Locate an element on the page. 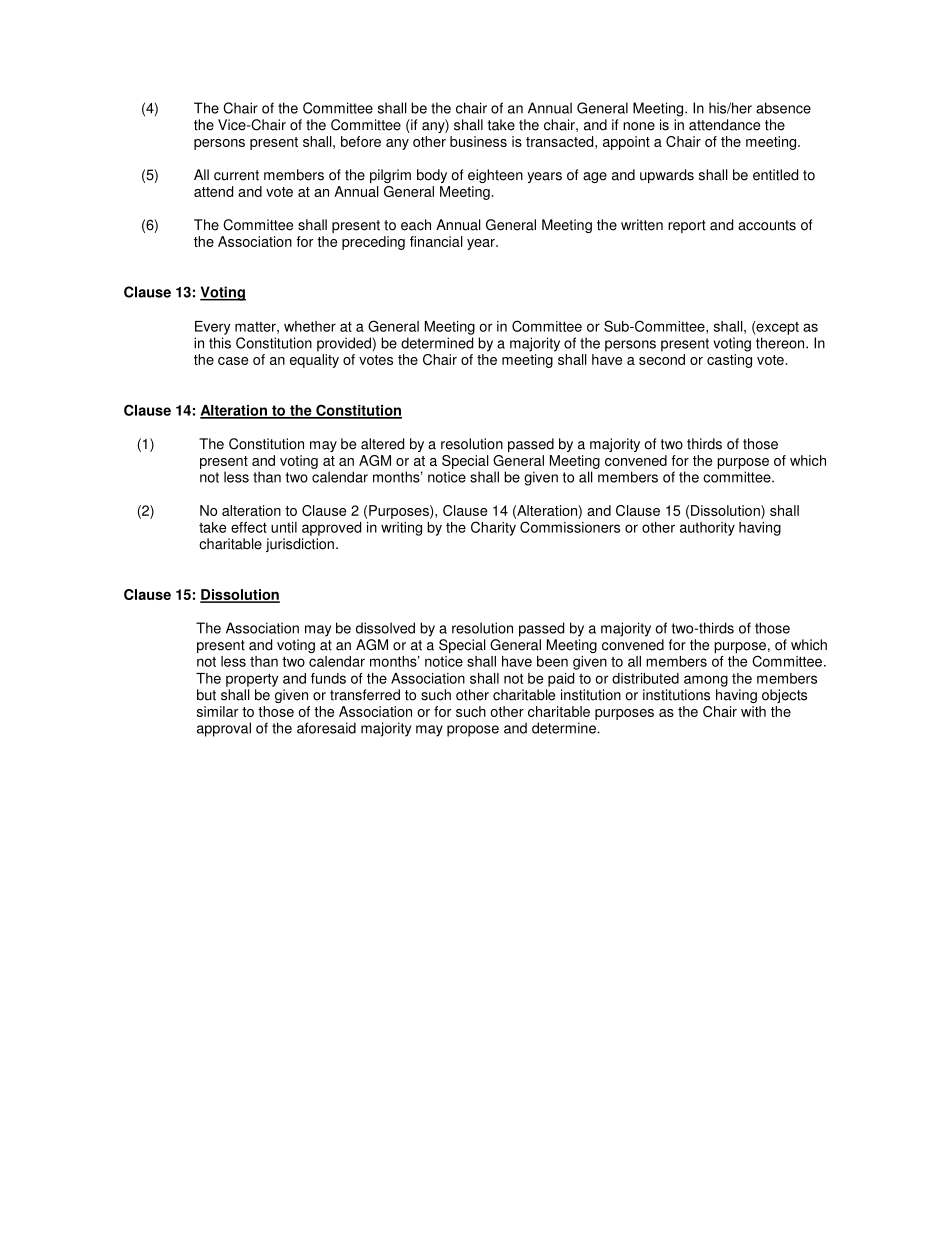 This page has width=952, height=1233. authority is located at coordinates (707, 529).
